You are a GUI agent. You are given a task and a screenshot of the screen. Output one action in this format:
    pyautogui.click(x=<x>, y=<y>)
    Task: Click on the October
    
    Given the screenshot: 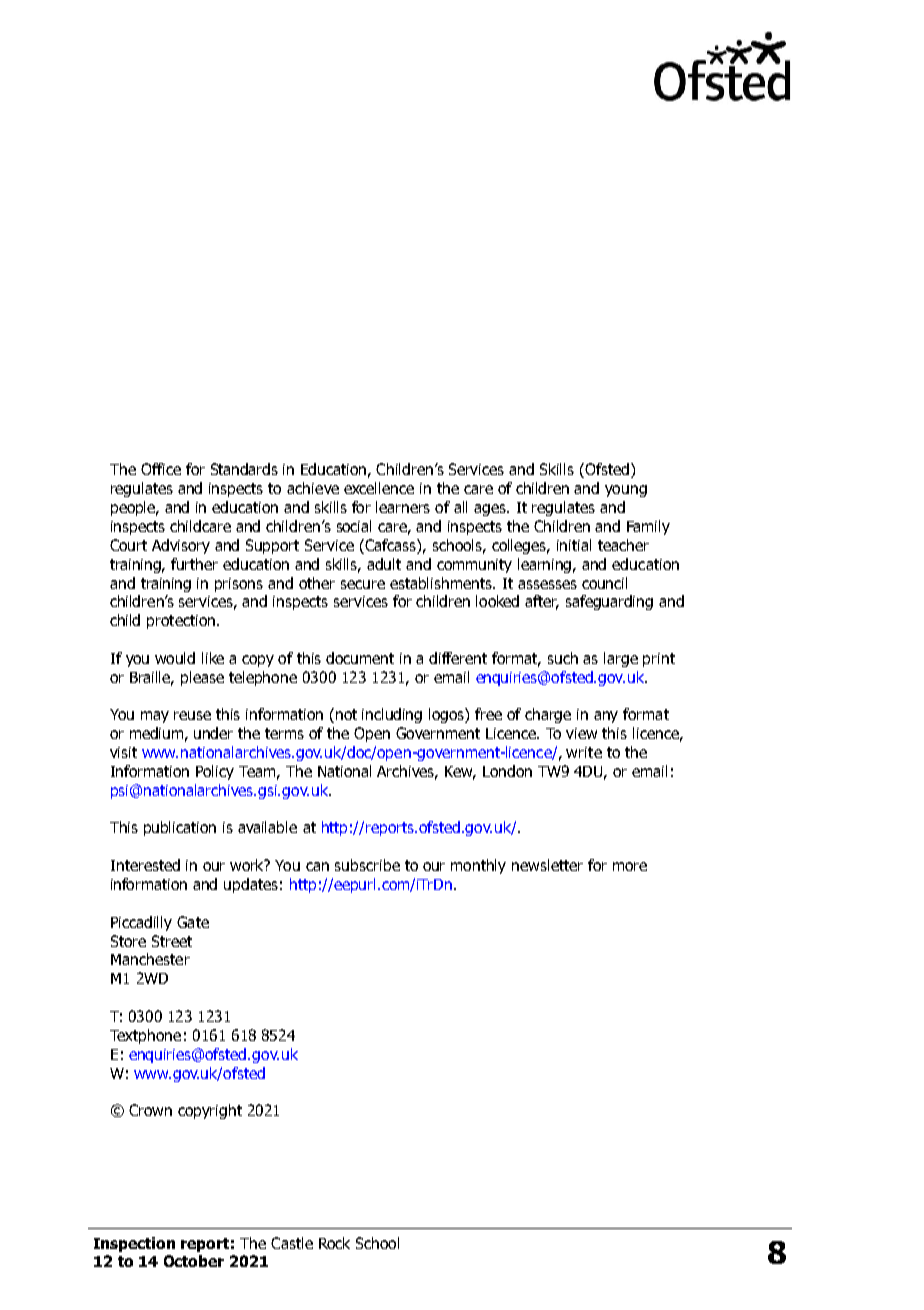 What is the action you would take?
    pyautogui.click(x=194, y=1261)
